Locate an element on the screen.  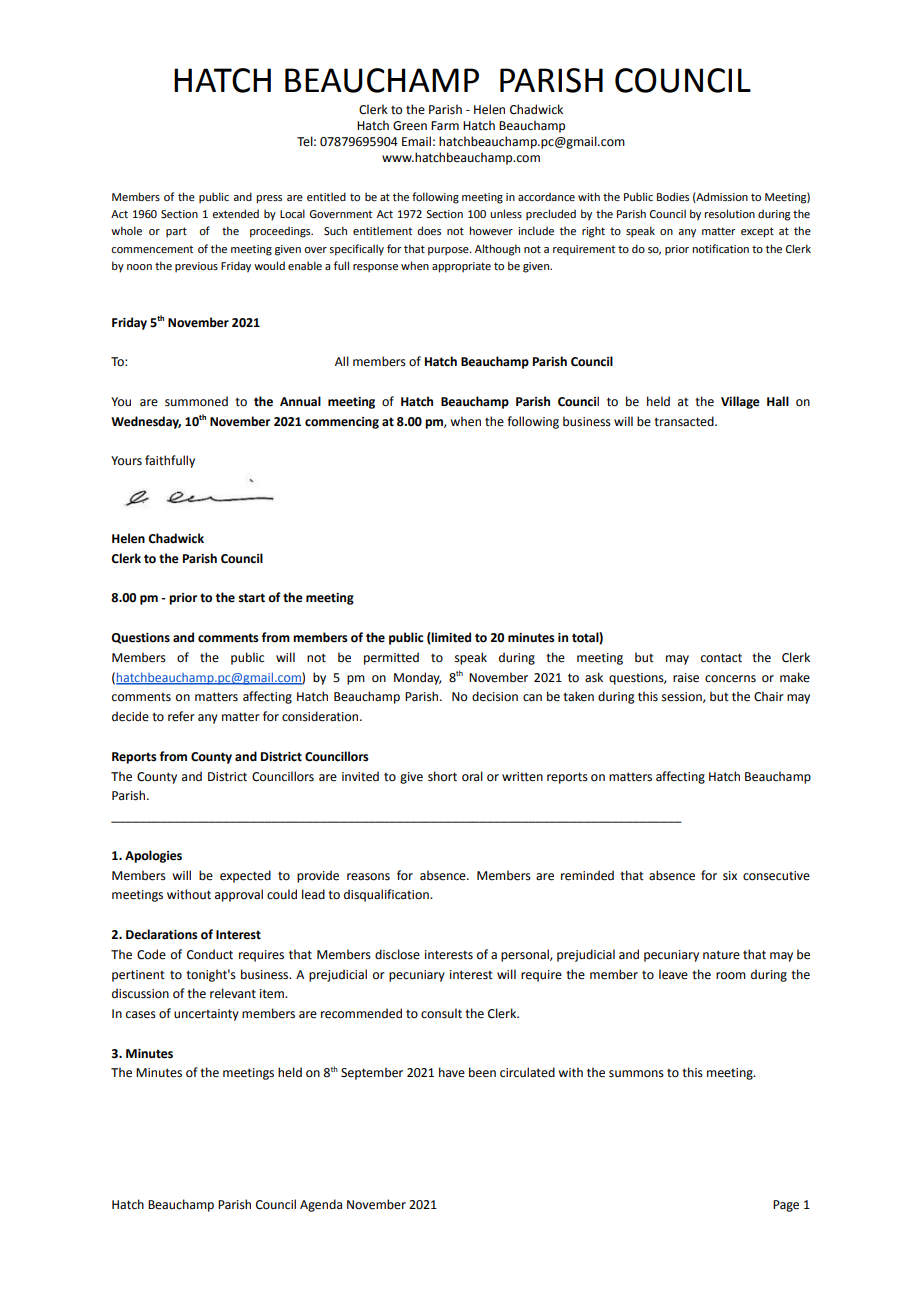
summoned is located at coordinates (196, 401).
